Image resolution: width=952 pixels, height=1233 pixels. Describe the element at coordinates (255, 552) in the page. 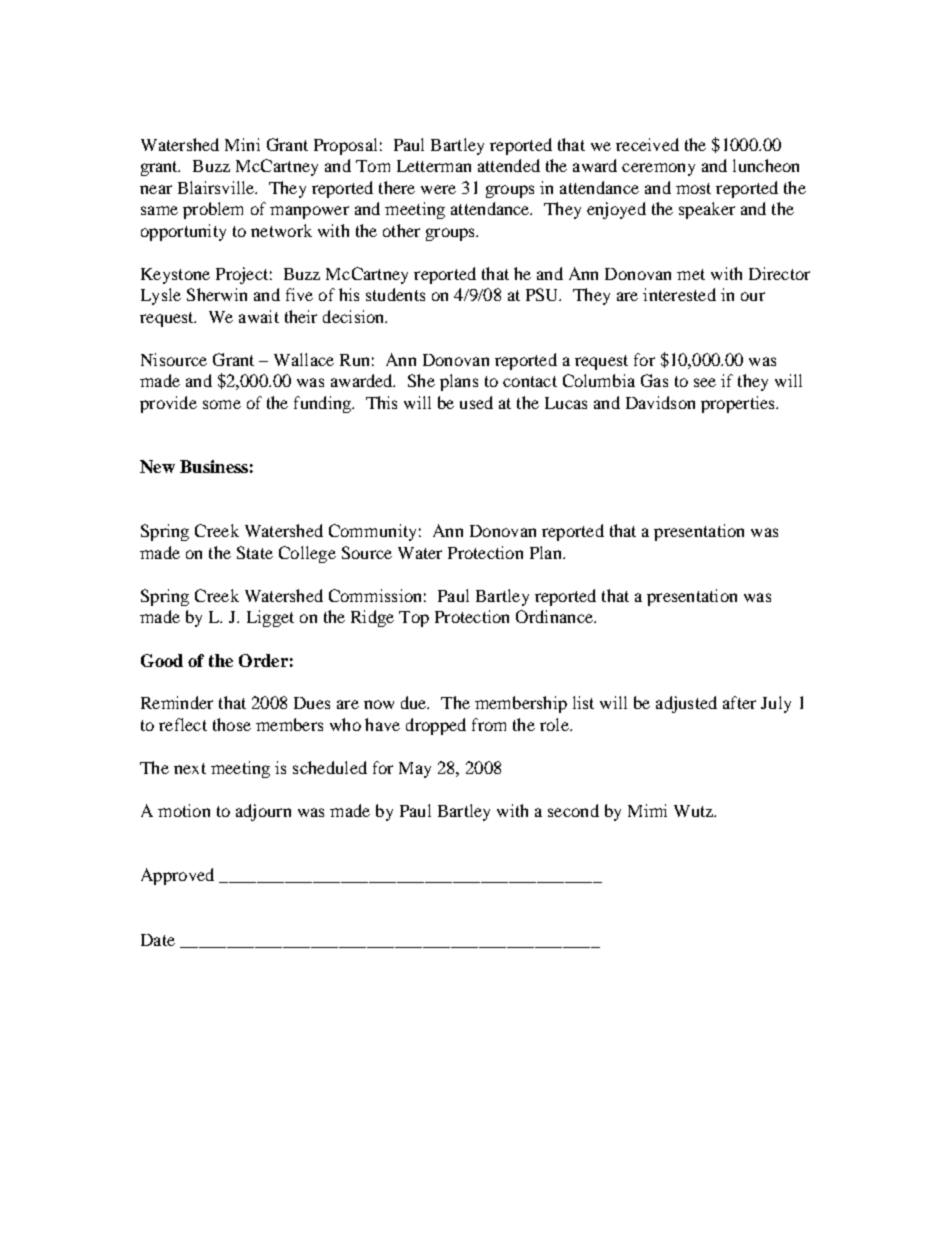

I see `State` at that location.
